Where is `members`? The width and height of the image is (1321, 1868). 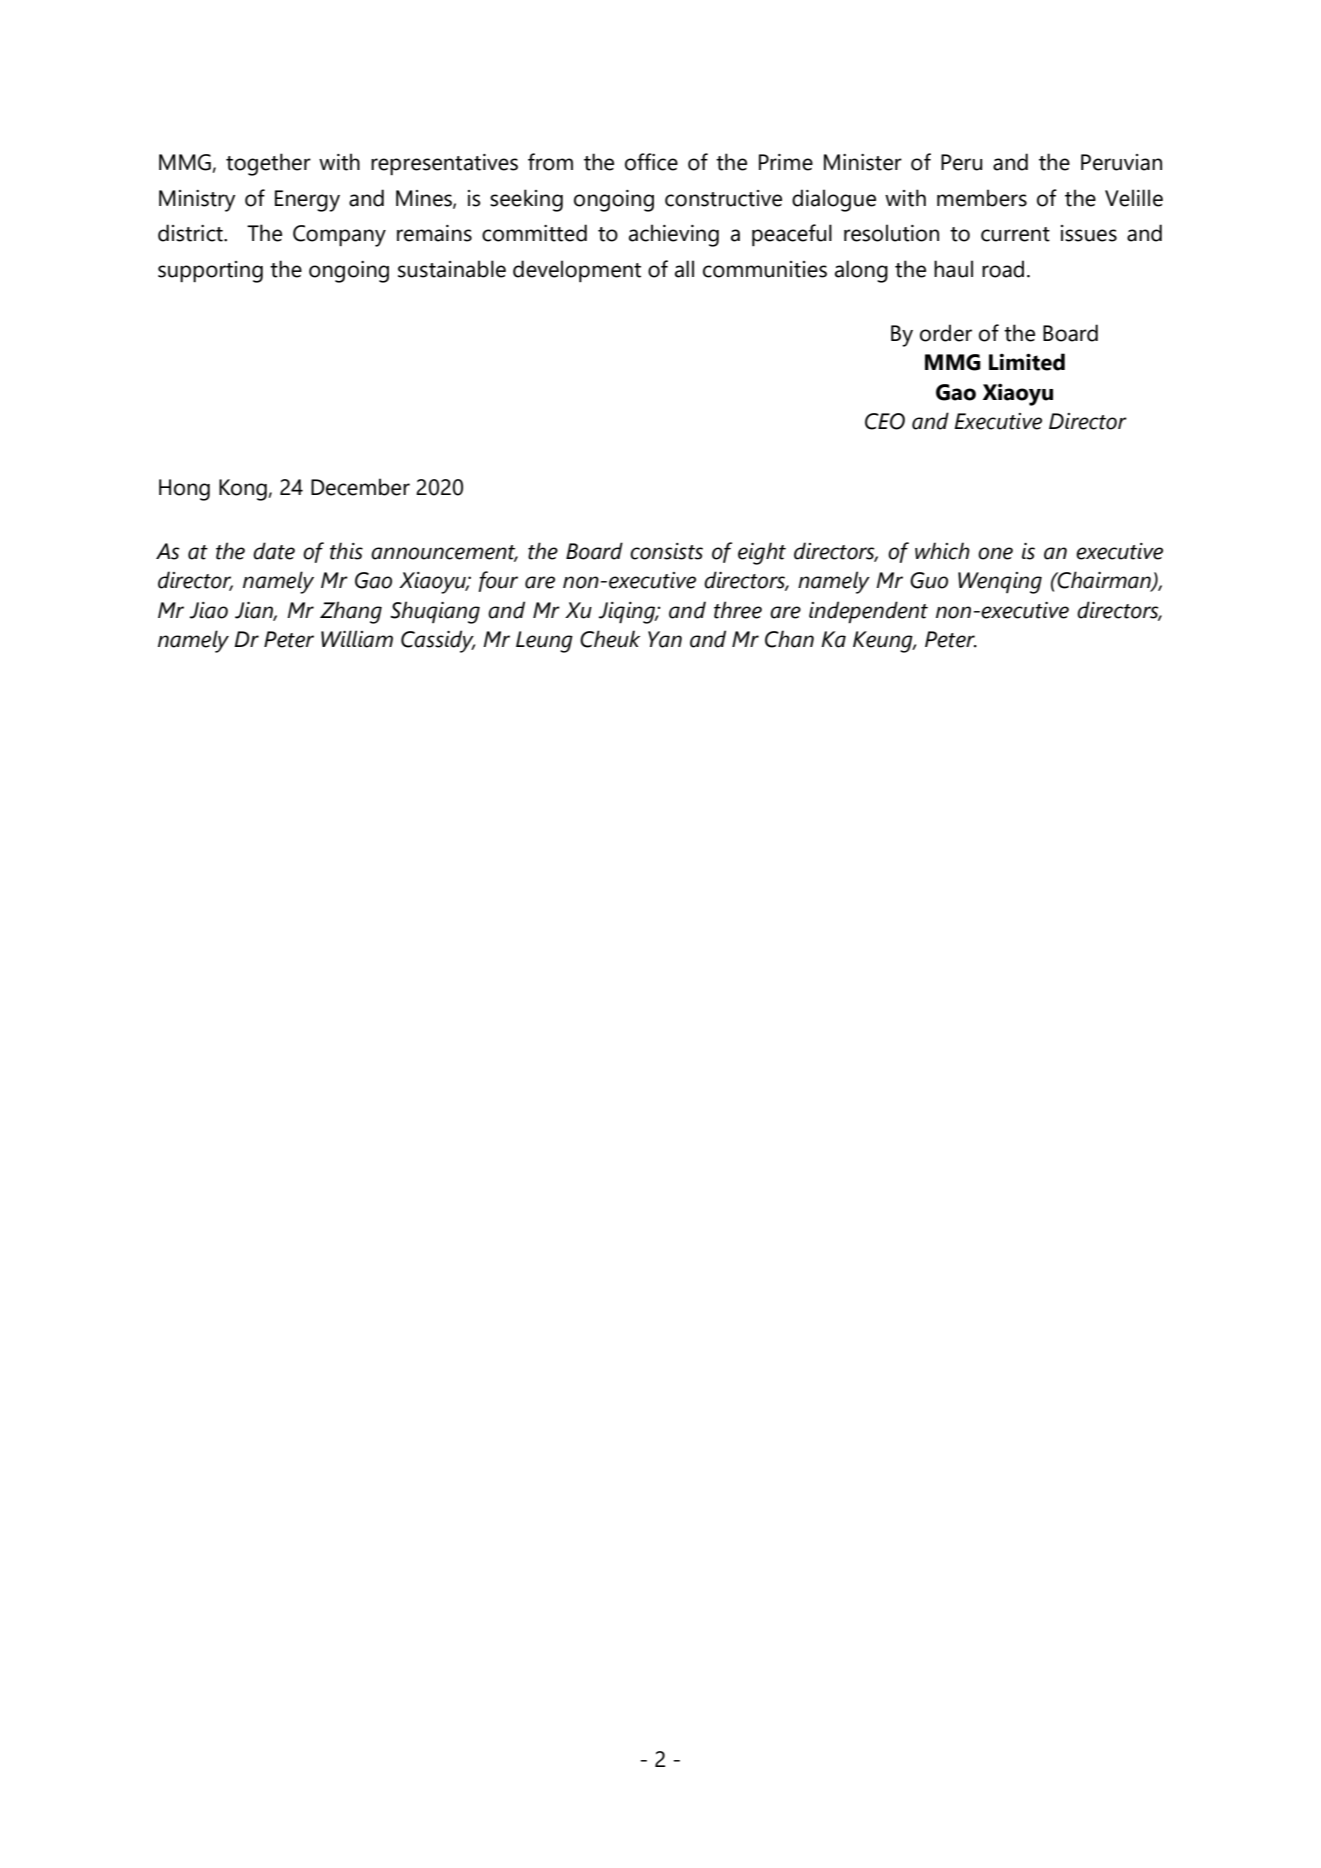 members is located at coordinates (982, 198).
